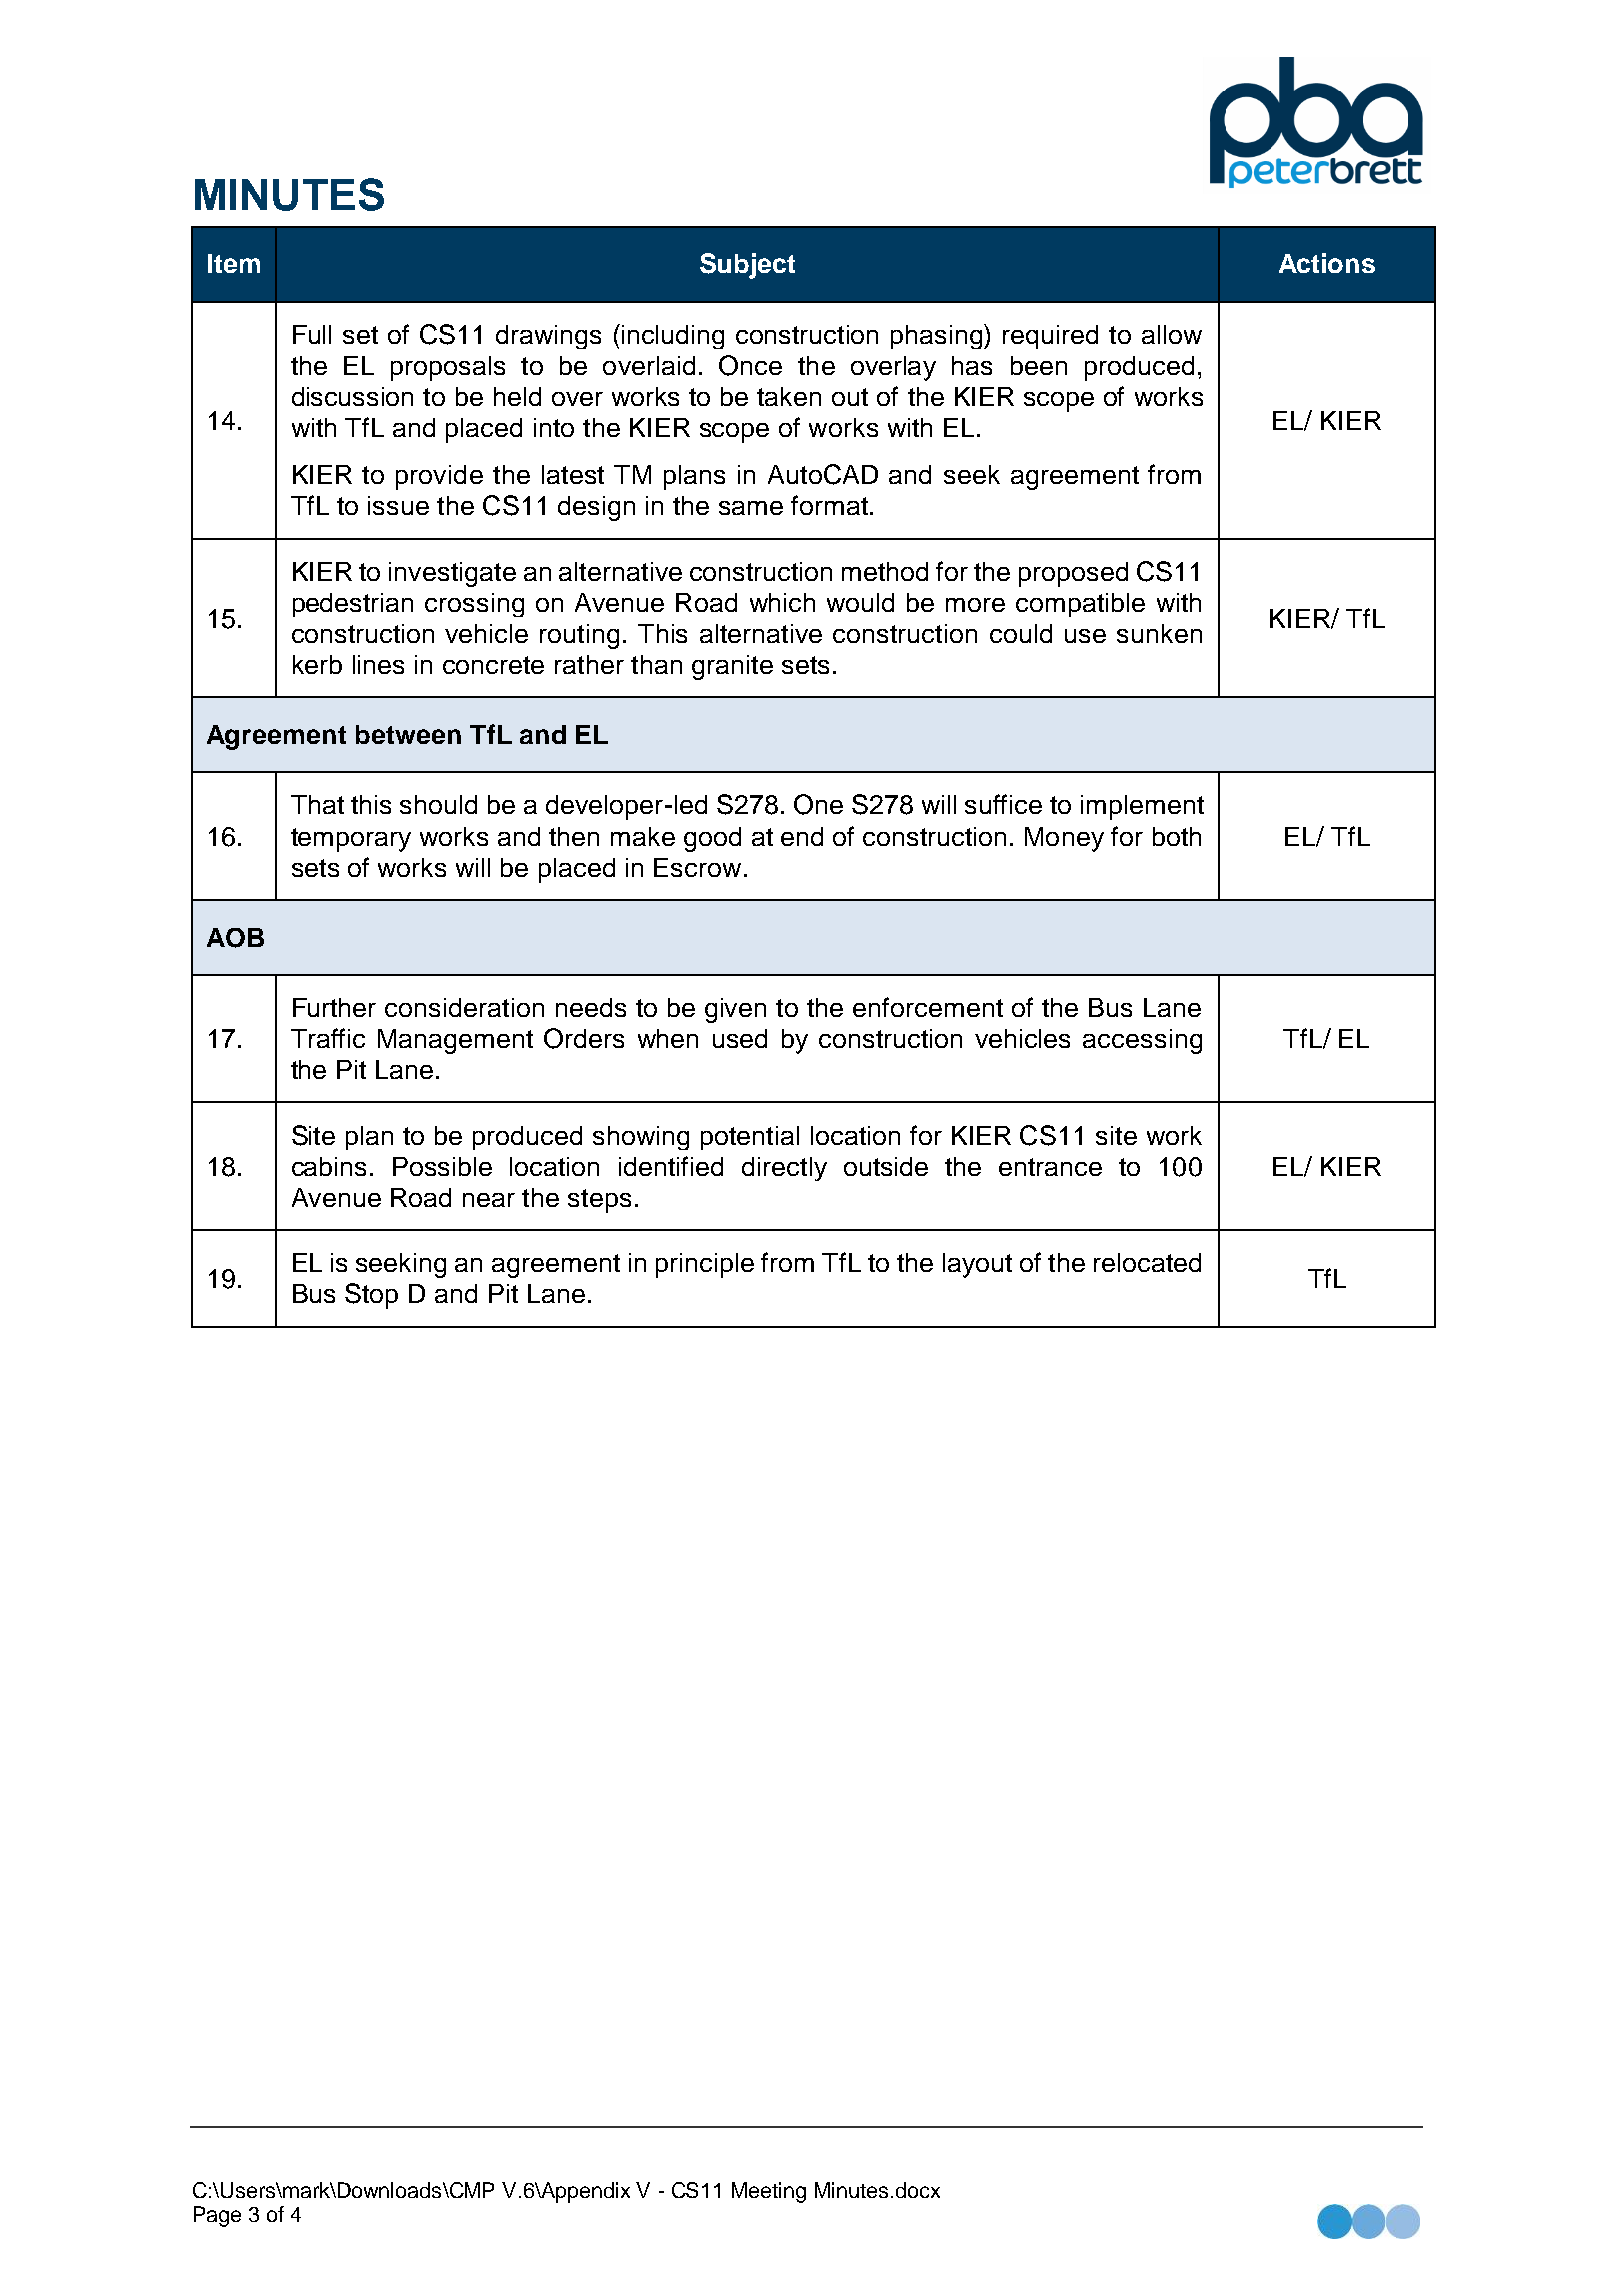 Image resolution: width=1607 pixels, height=2273 pixels. I want to click on Meeting, so click(769, 2192).
